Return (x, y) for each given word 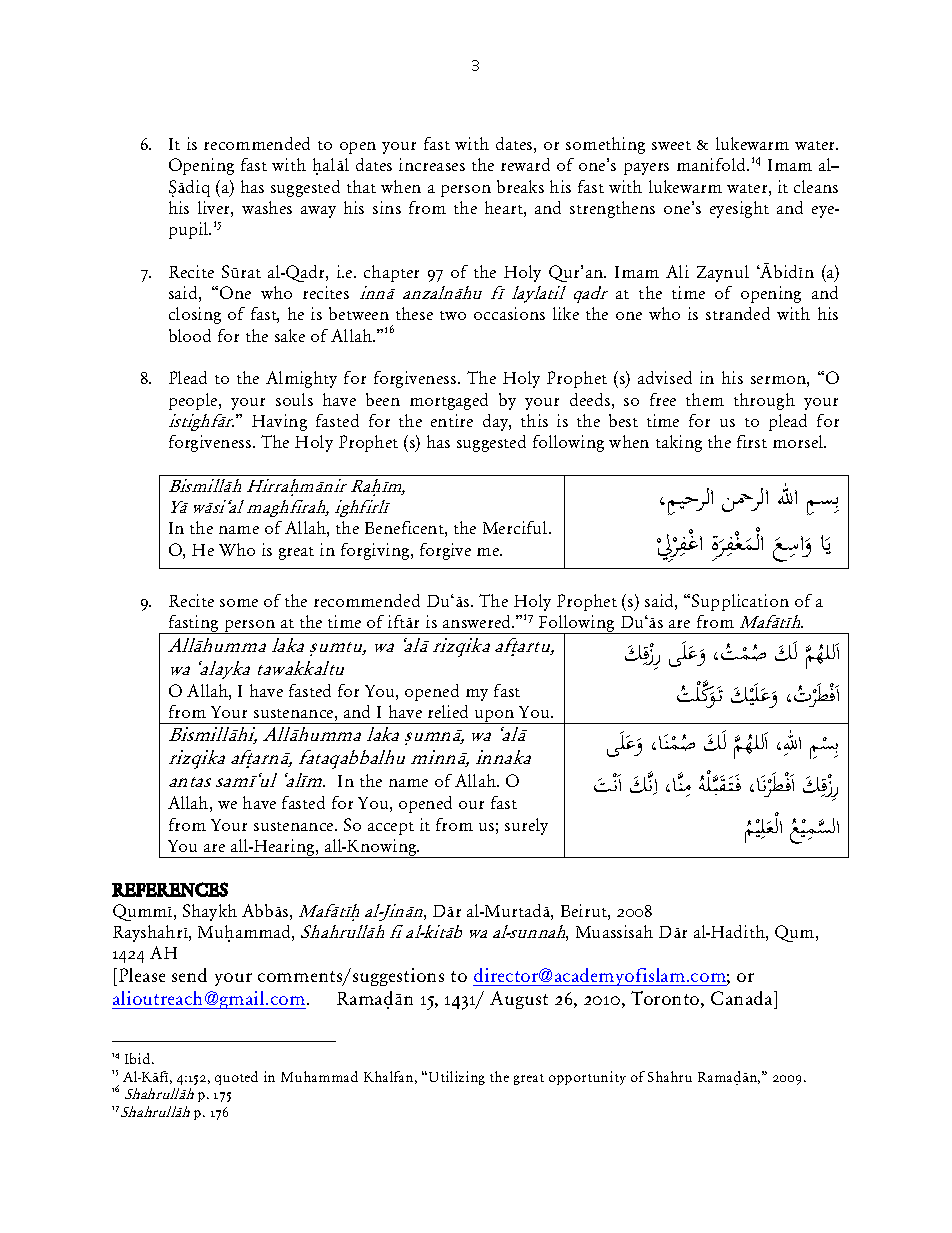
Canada (743, 998)
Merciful (516, 527)
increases (432, 164)
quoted (236, 1078)
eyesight (739, 209)
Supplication (740, 602)
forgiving (376, 551)
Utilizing (457, 1078)
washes (267, 207)
